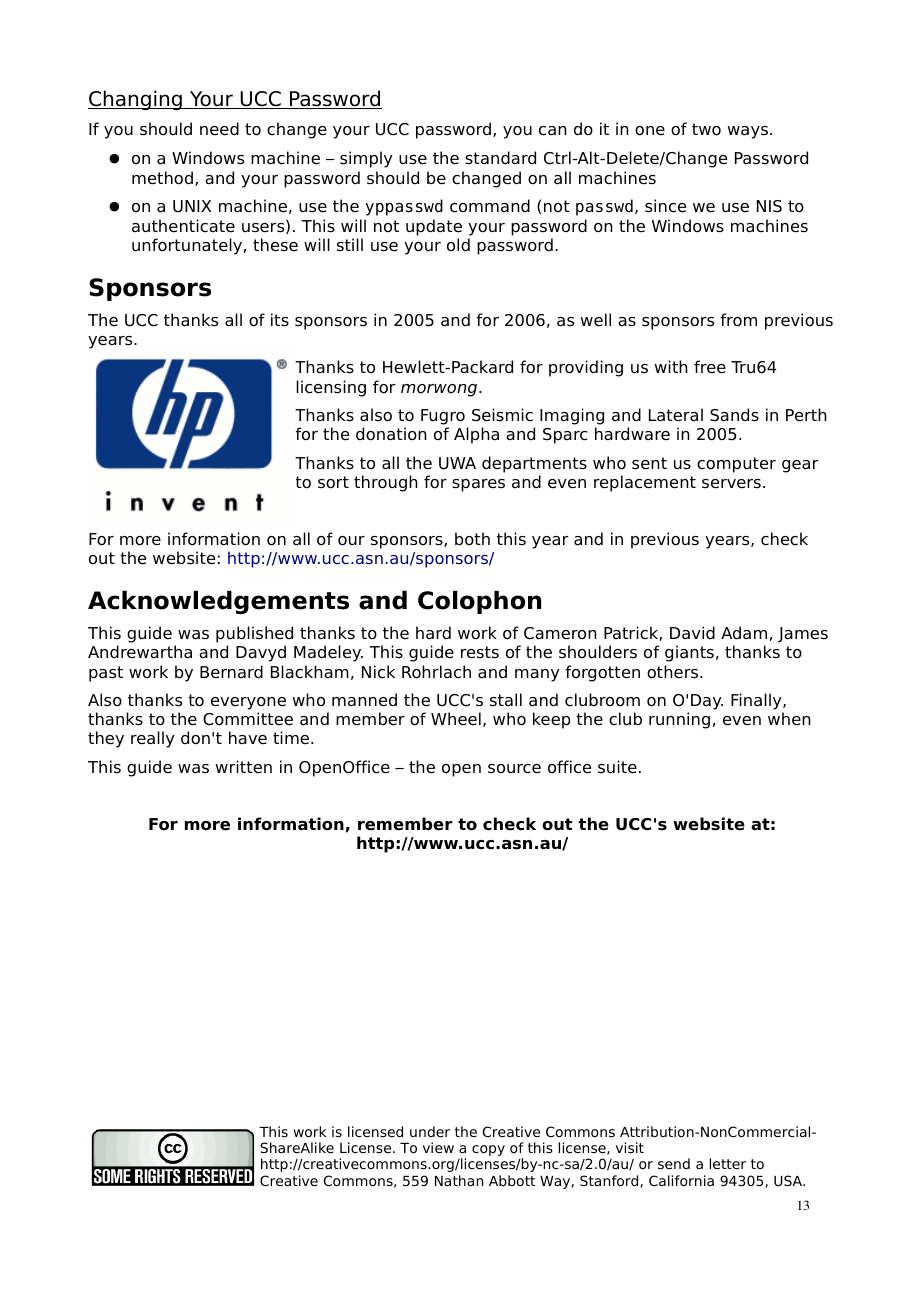 This document has height=1308, width=924. I want to click on Acknowledgements, so click(218, 602).
